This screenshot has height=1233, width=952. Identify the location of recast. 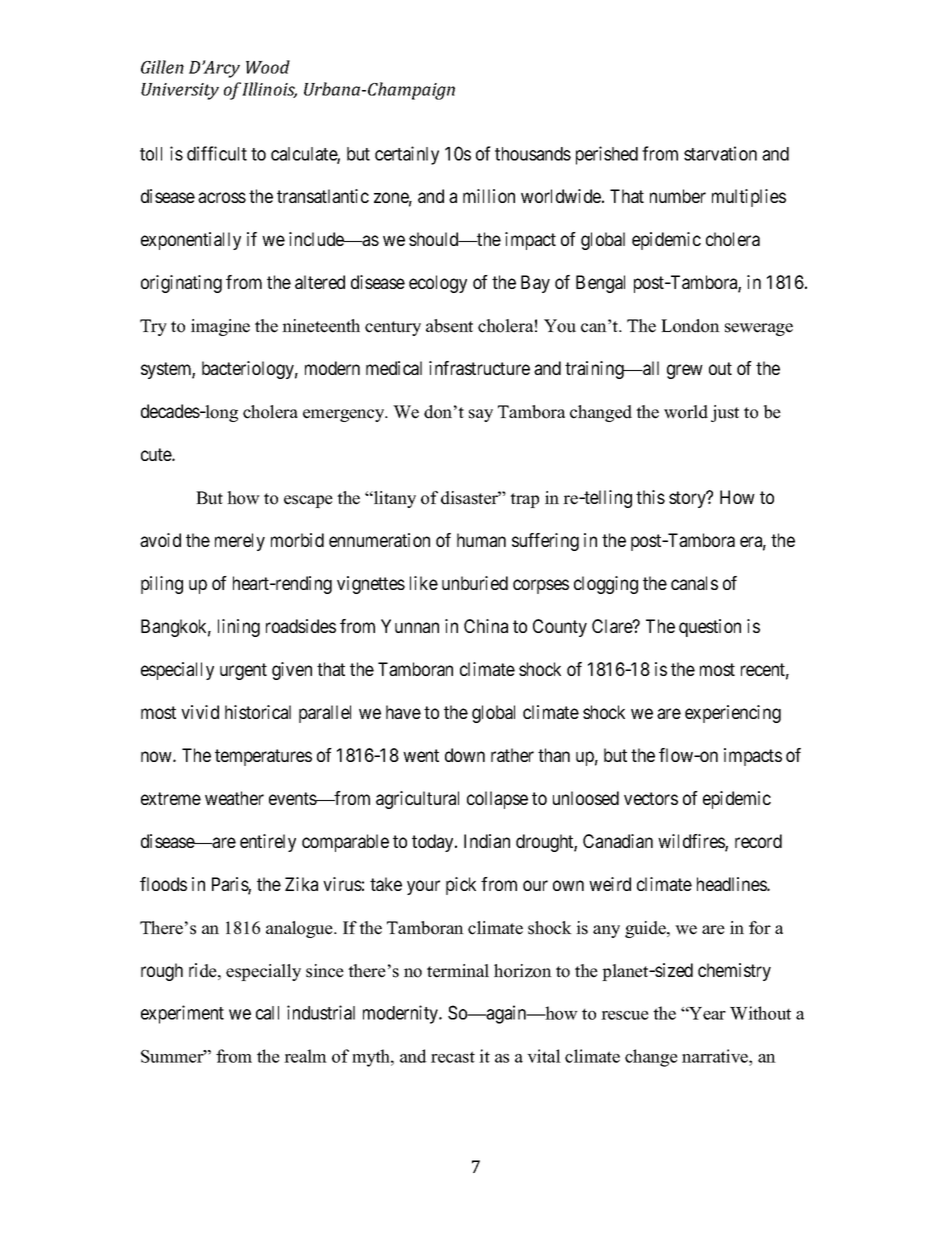
(453, 1057).
